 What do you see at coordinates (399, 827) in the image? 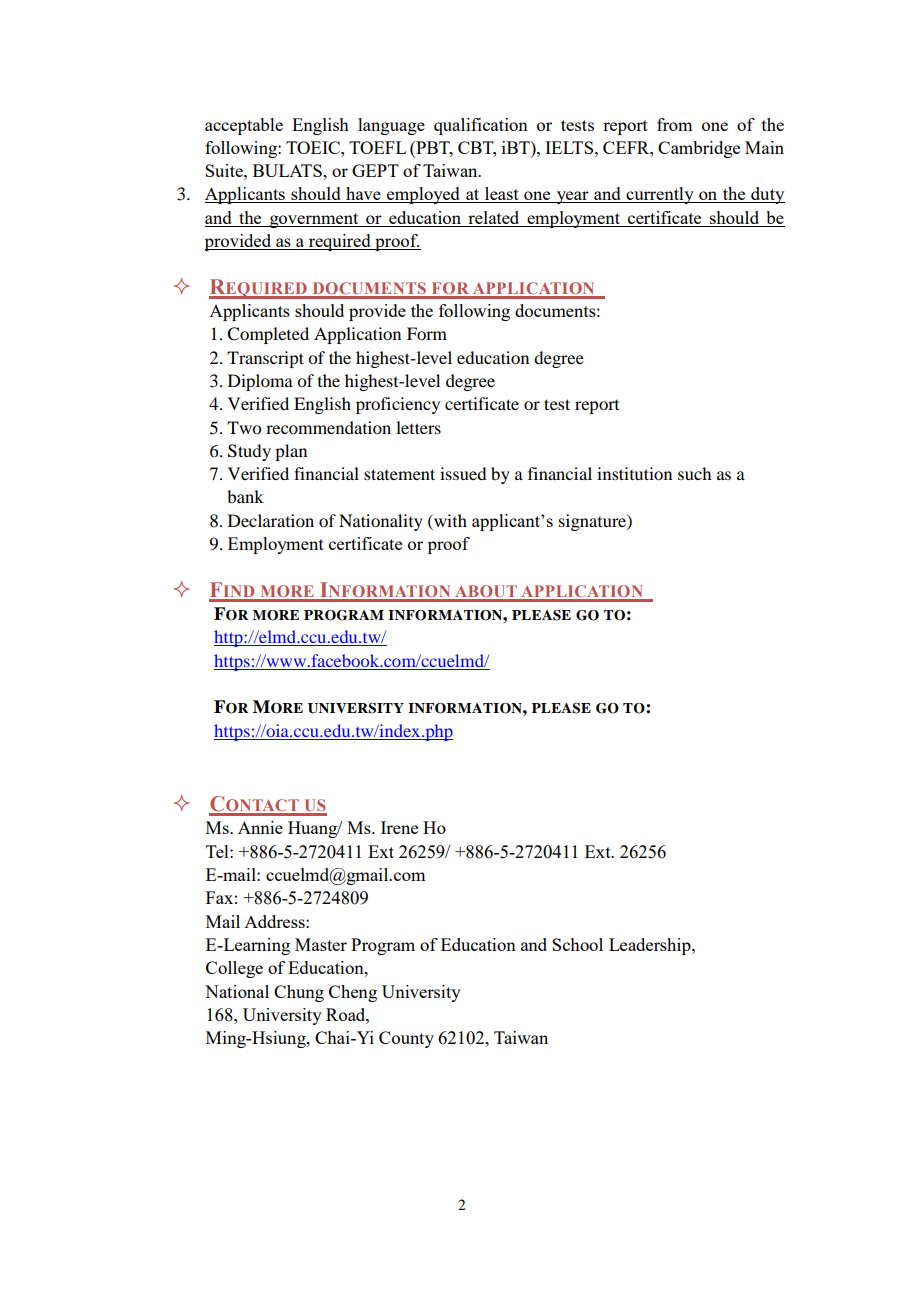
I see `Irene` at bounding box center [399, 827].
